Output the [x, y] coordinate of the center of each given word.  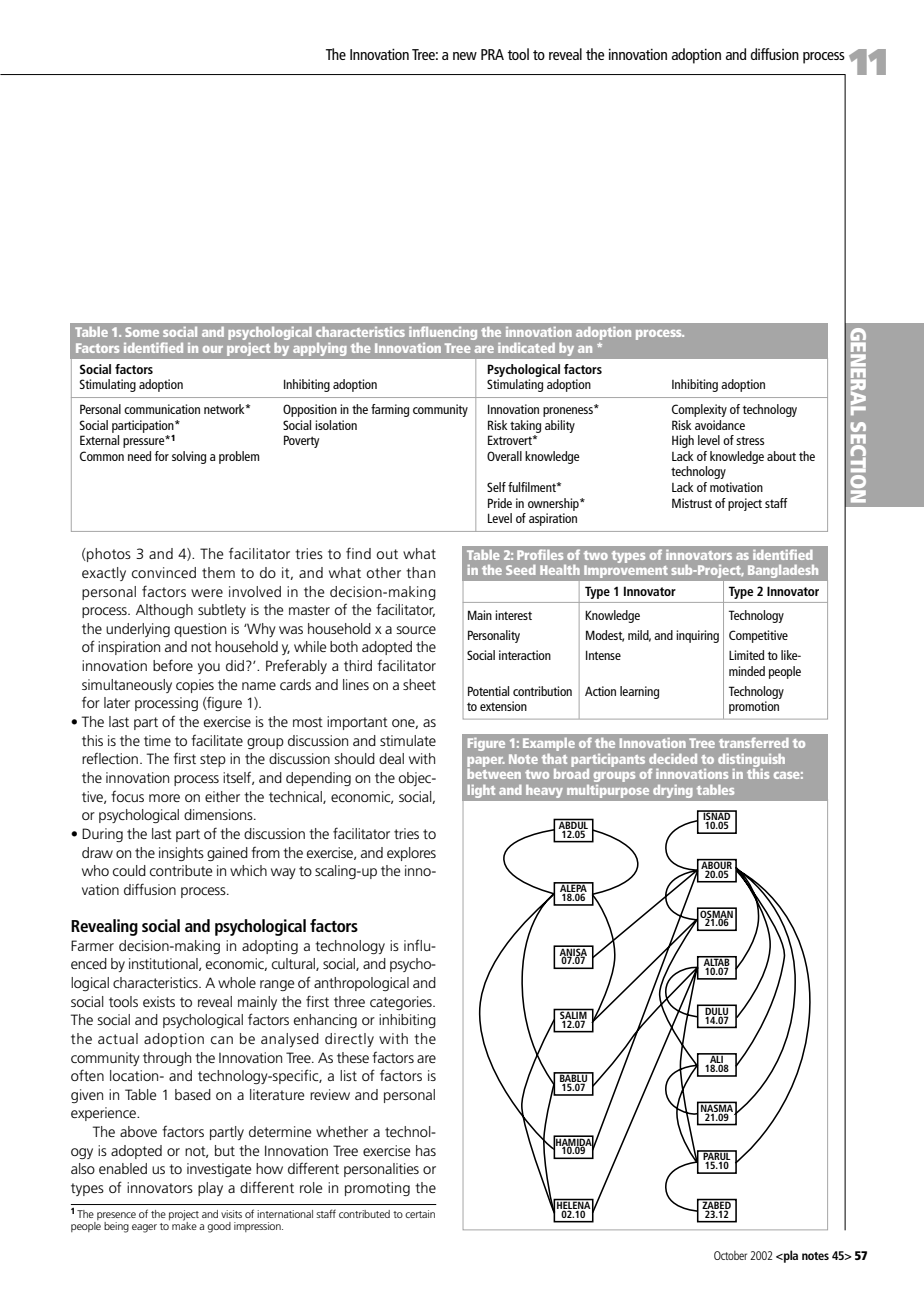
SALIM [573, 1014]
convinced [164, 572]
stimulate [408, 740]
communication [162, 409]
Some [142, 332]
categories [402, 1003]
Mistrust [692, 503]
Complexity [699, 410]
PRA [492, 54]
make [184, 1225]
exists [159, 1001]
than [420, 572]
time [157, 740]
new [465, 56]
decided [673, 759]
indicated [526, 348]
